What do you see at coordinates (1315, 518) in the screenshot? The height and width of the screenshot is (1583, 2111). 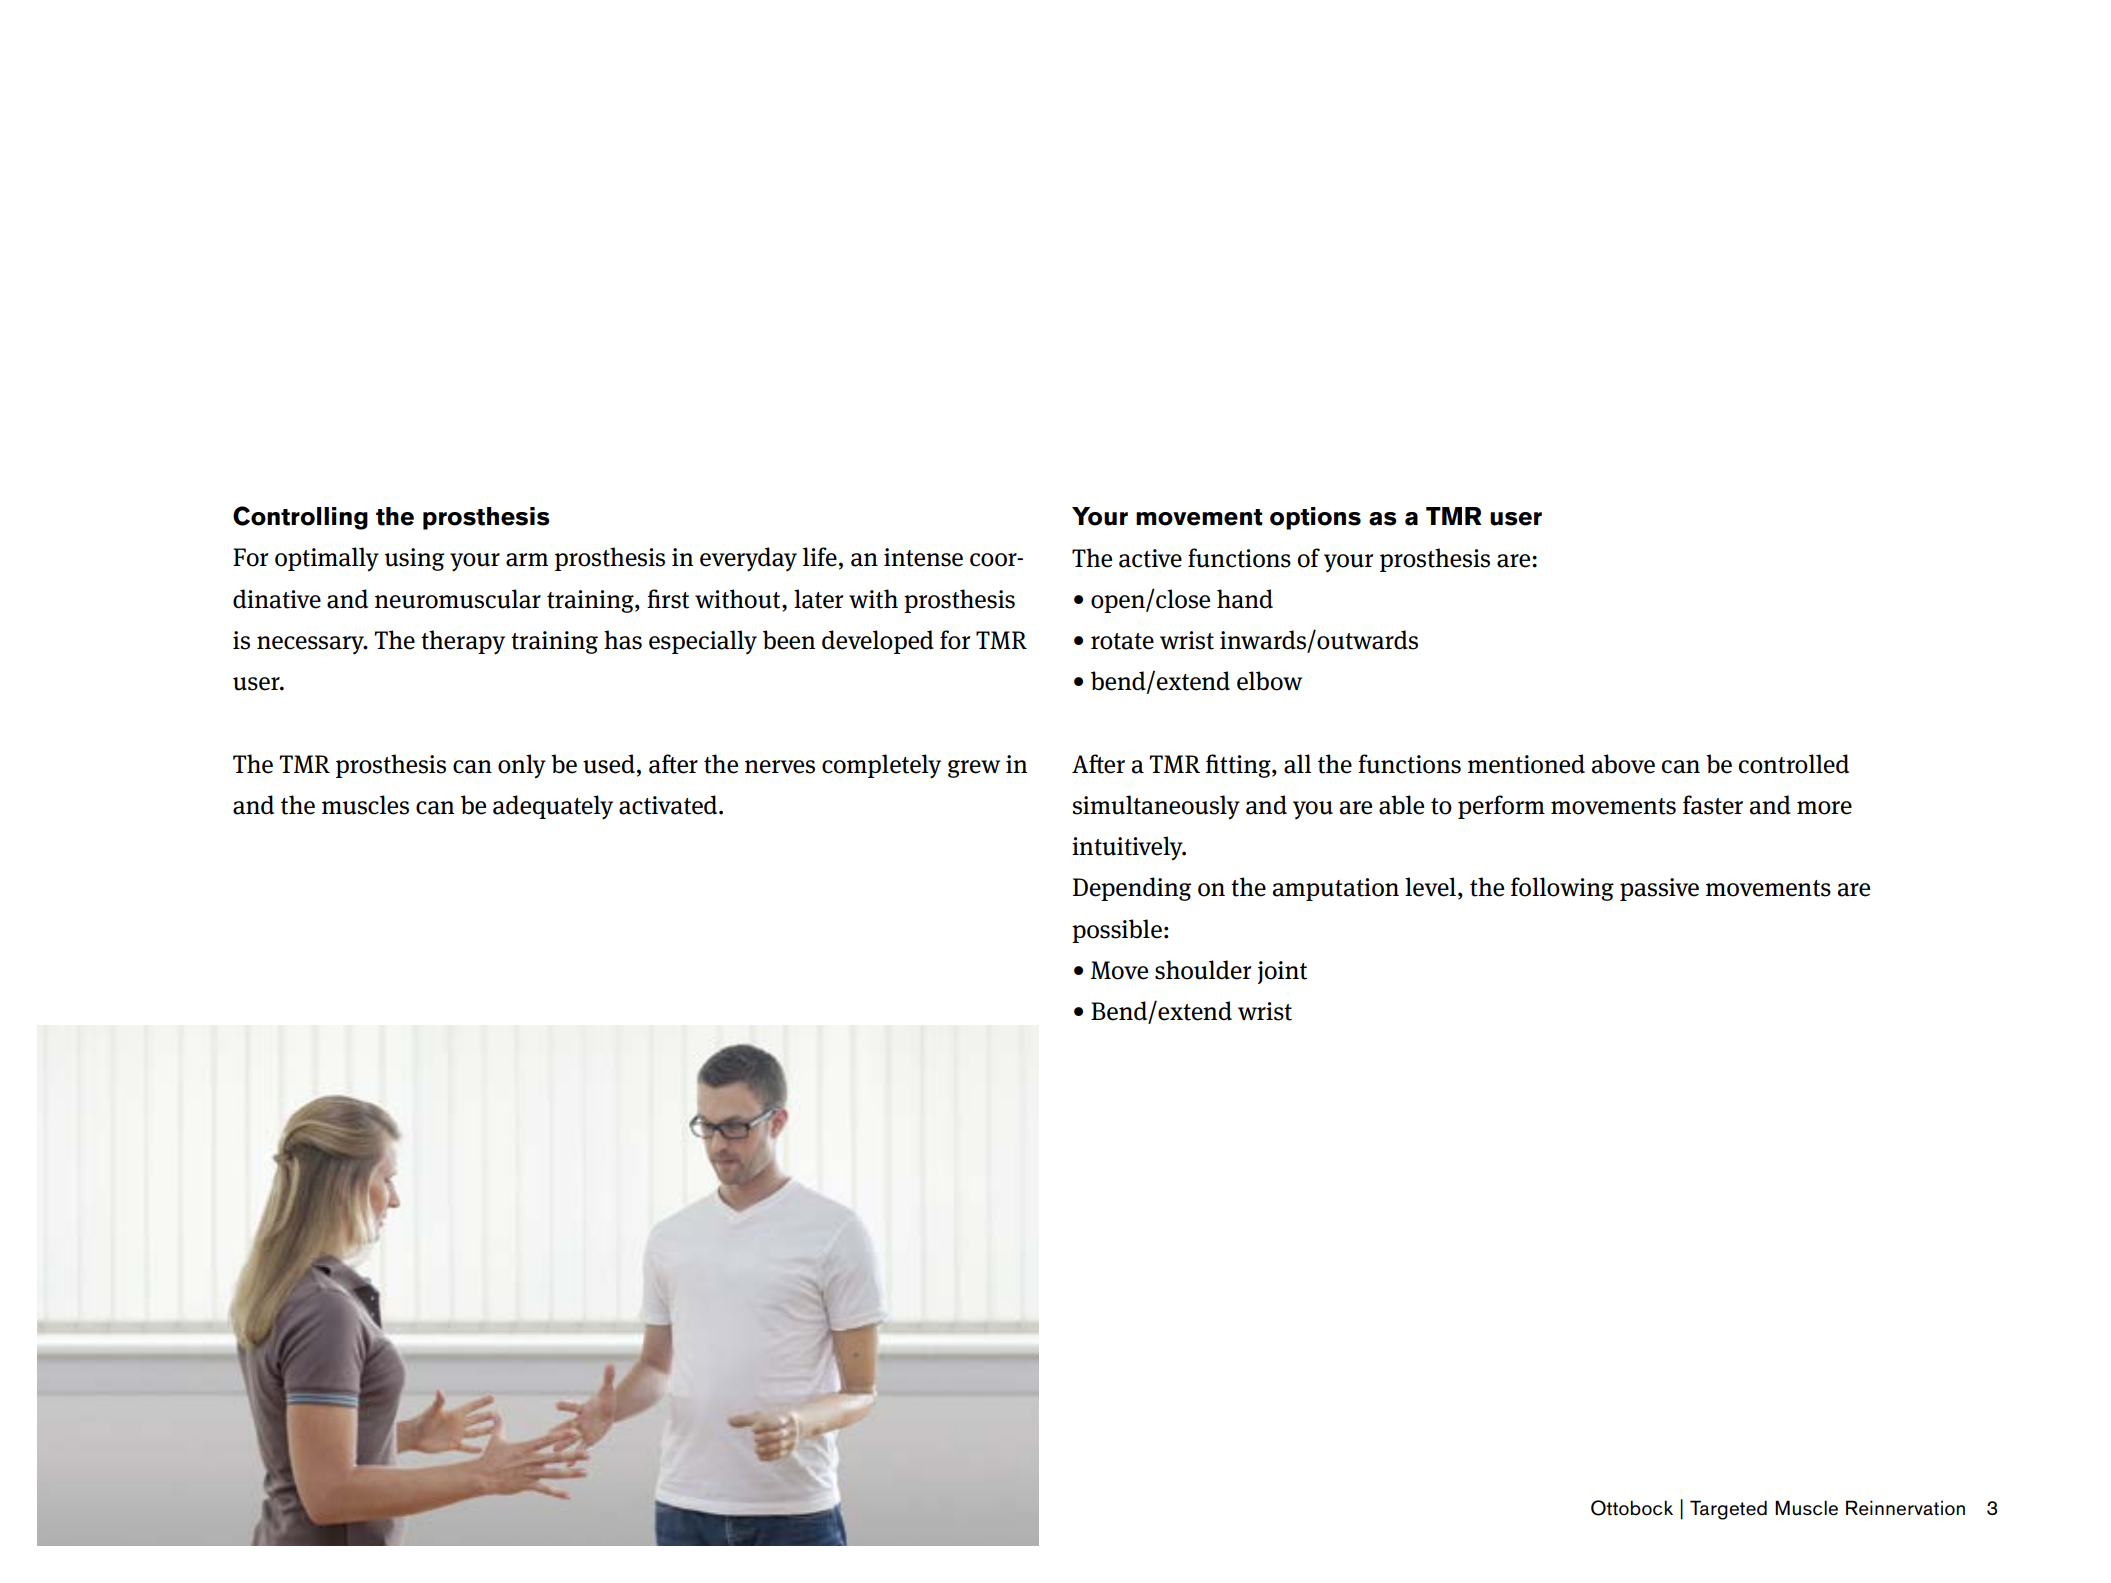 I see `options` at bounding box center [1315, 518].
